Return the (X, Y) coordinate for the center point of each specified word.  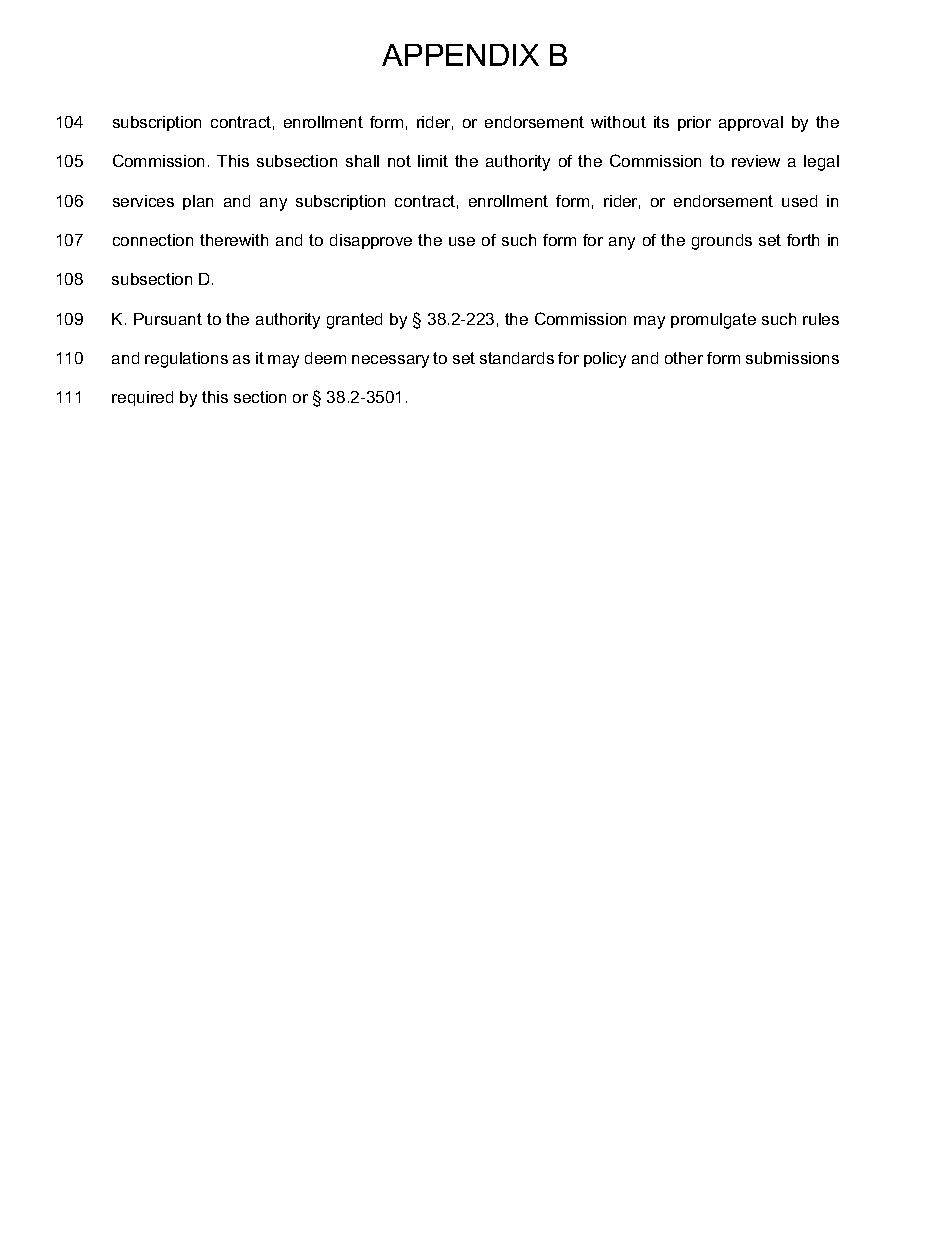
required (142, 398)
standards (517, 358)
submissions (792, 358)
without (618, 122)
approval (751, 123)
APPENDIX (460, 55)
